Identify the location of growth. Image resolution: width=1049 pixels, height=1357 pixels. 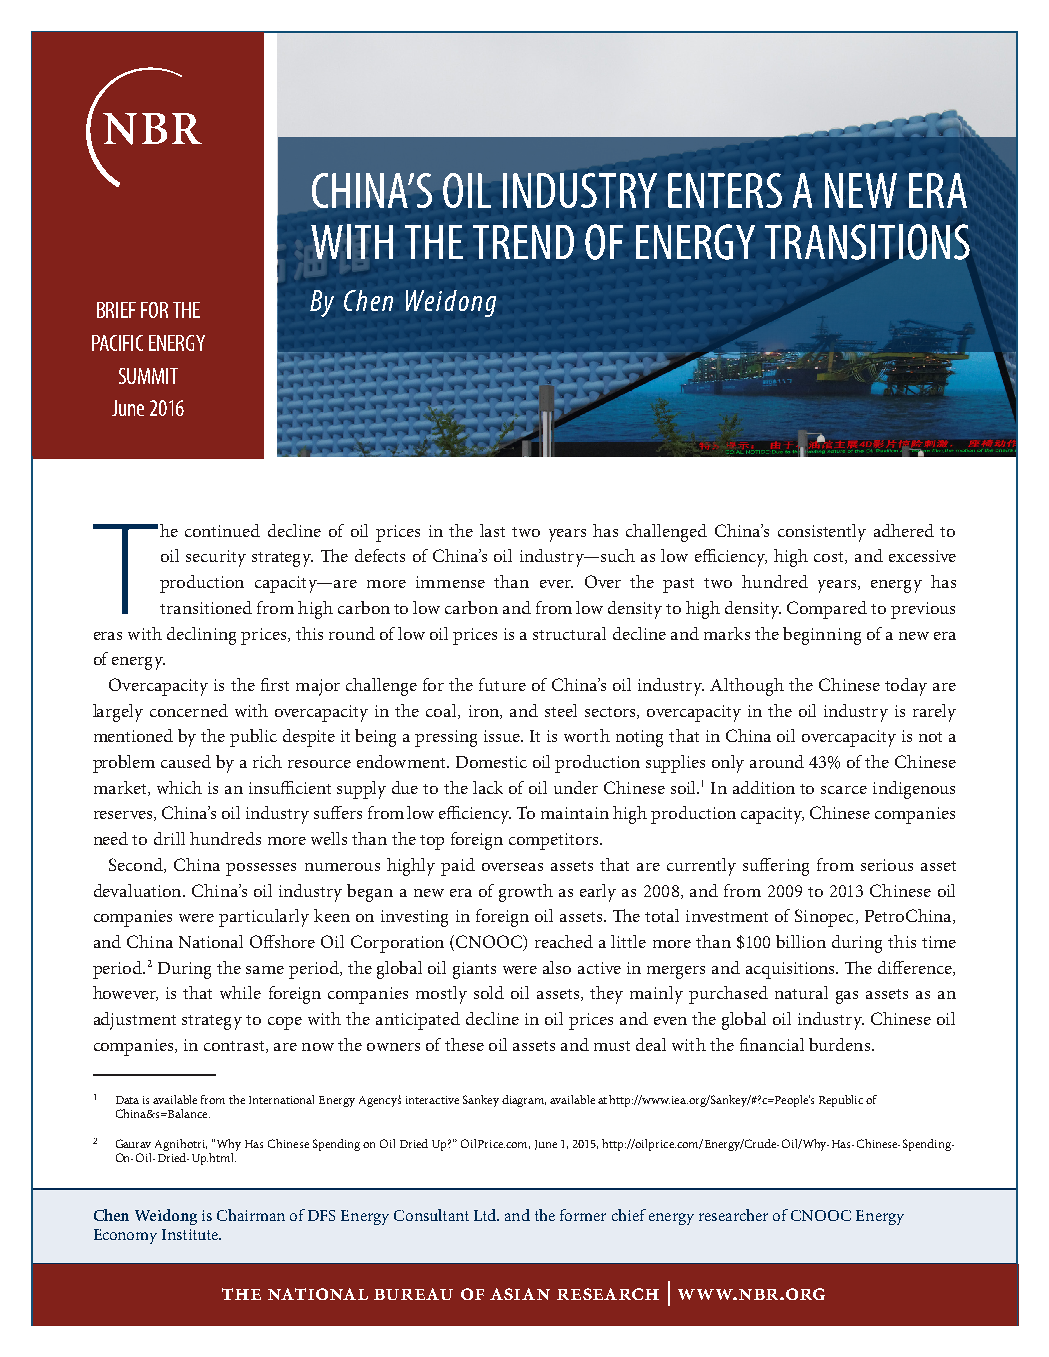
(526, 893).
